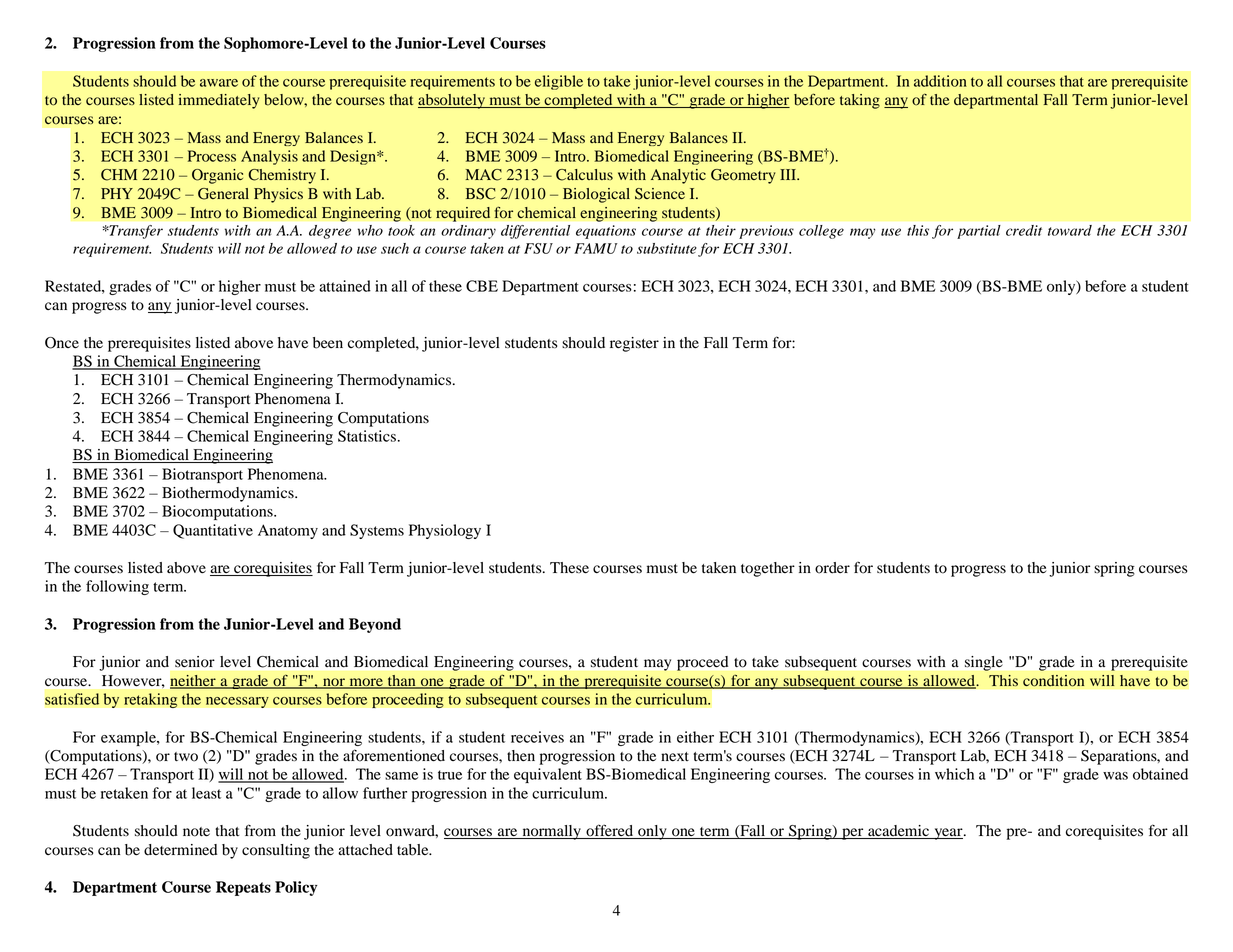 This screenshot has height=952, width=1233. Describe the element at coordinates (559, 82) in the screenshot. I see `eligible` at that location.
